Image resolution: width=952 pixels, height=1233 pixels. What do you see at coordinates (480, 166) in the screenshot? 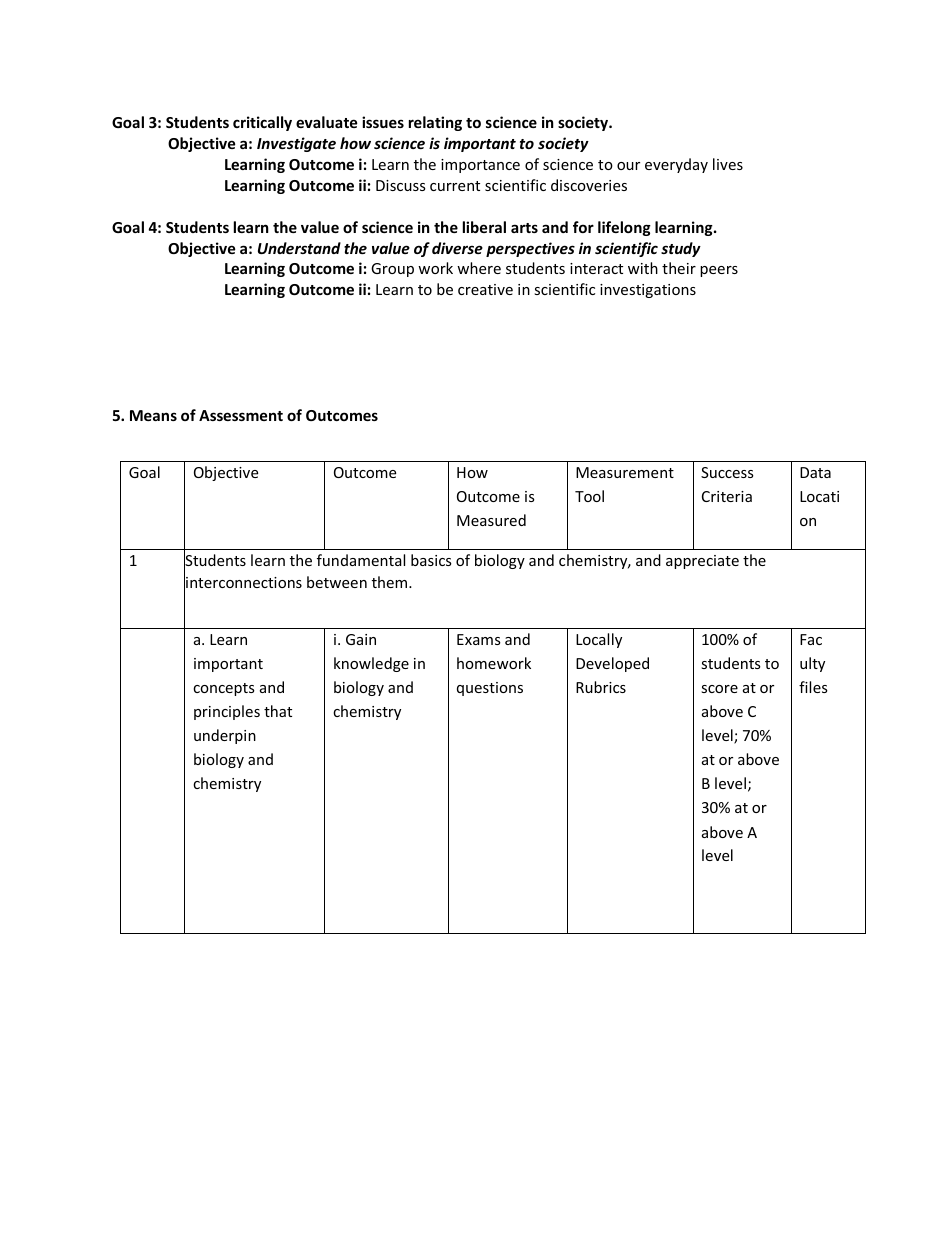
I see `importance` at bounding box center [480, 166].
